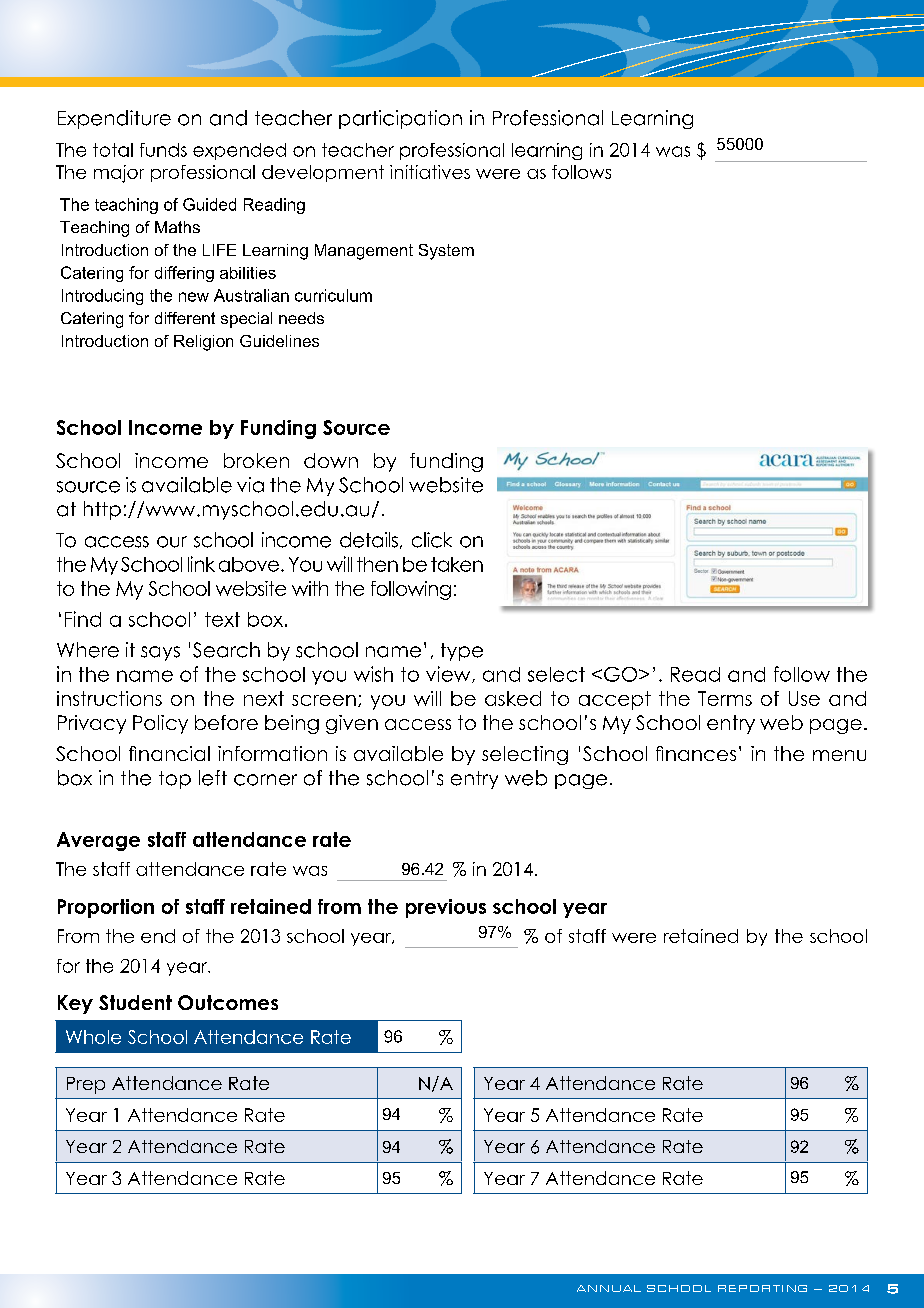 Image resolution: width=924 pixels, height=1308 pixels. I want to click on broken, so click(256, 460).
